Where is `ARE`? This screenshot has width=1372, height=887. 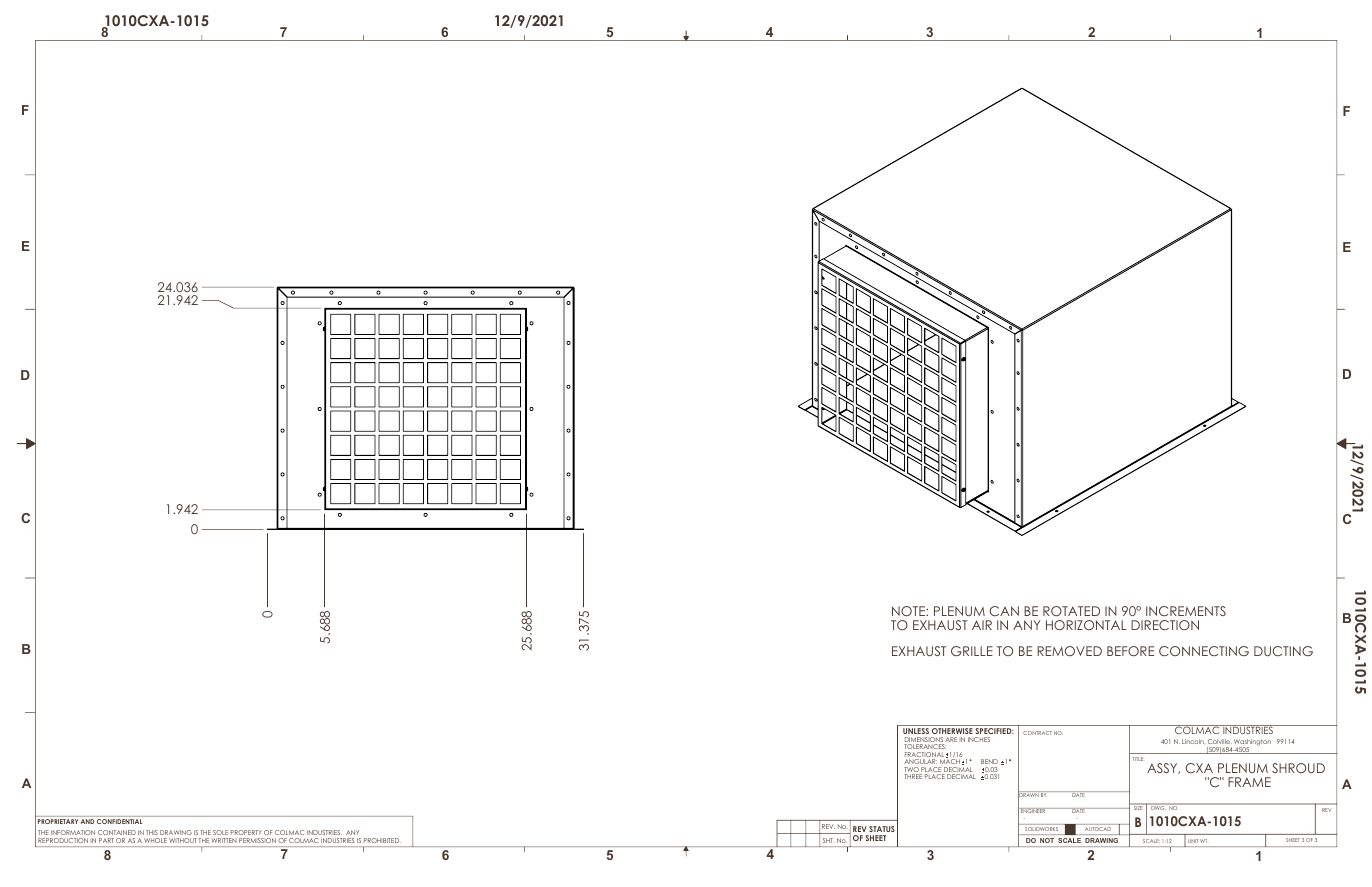 ARE is located at coordinates (951, 739).
